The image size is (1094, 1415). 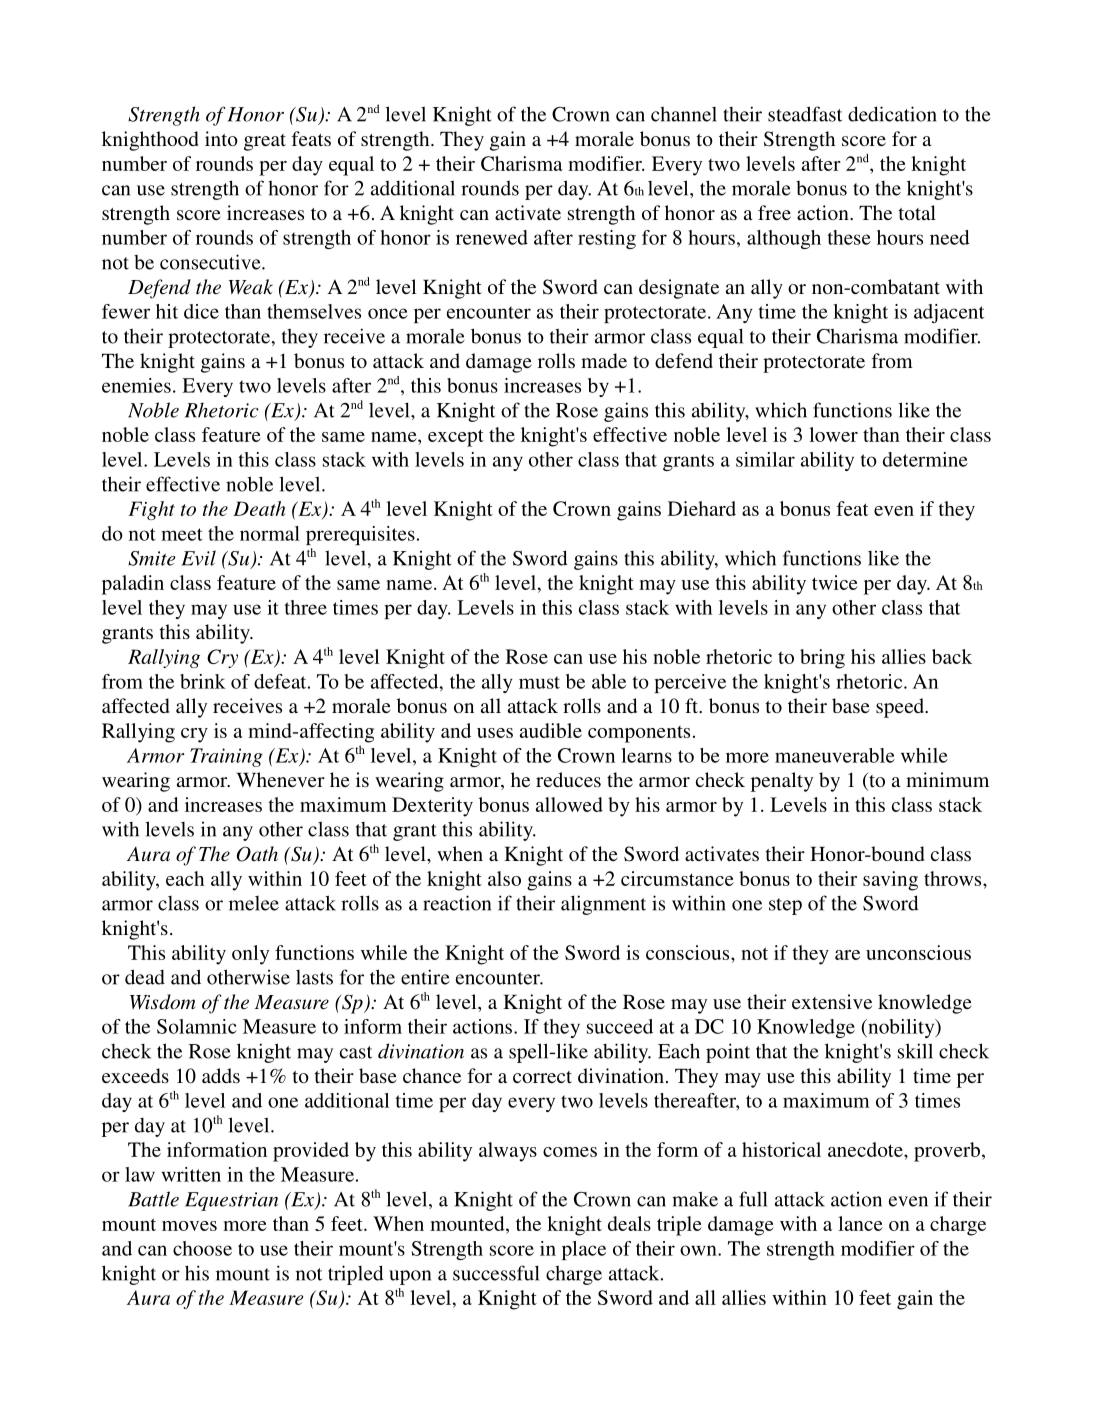 What do you see at coordinates (221, 138) in the screenshot?
I see `into` at bounding box center [221, 138].
